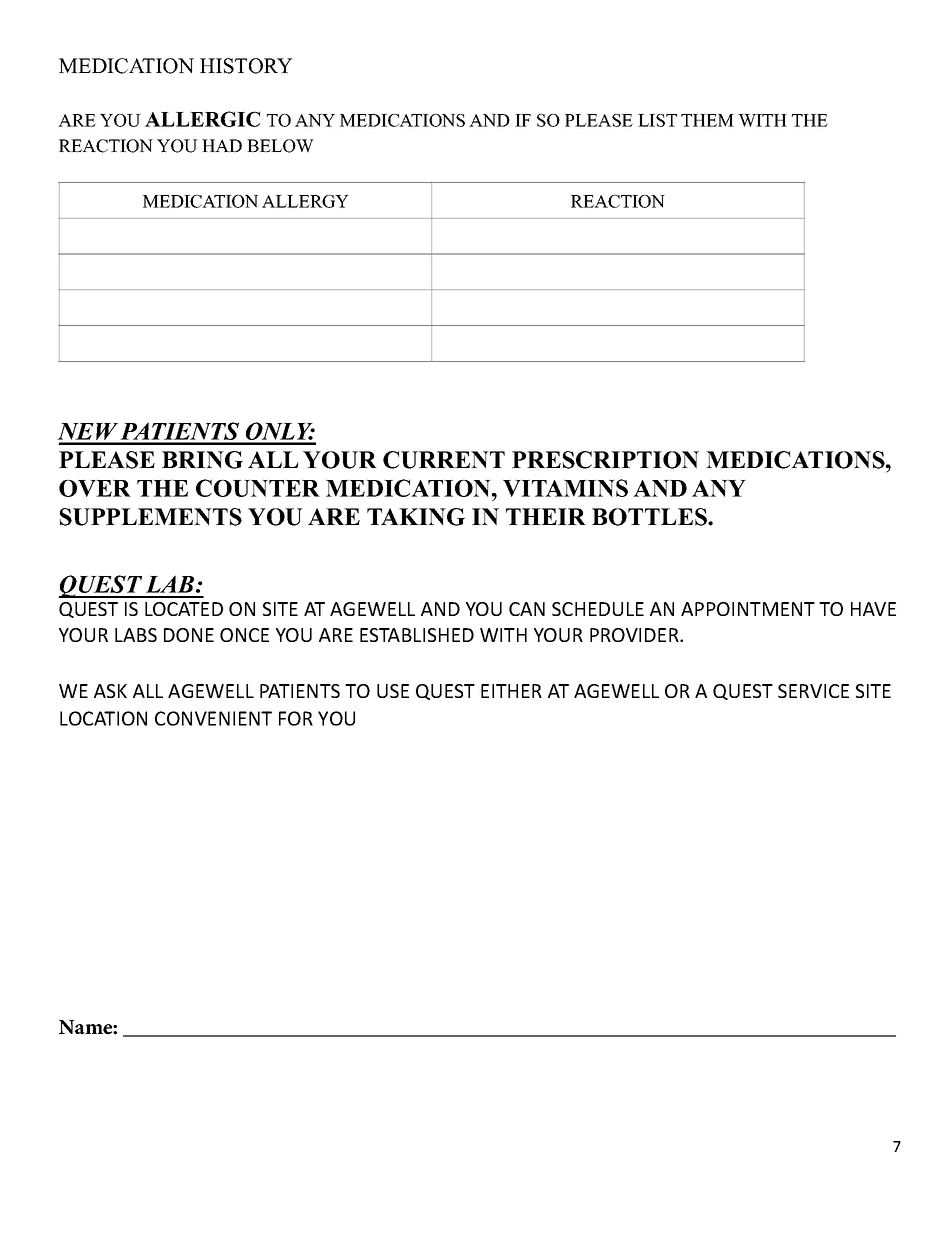 The image size is (952, 1233). What do you see at coordinates (657, 120) in the document?
I see `LIST` at bounding box center [657, 120].
